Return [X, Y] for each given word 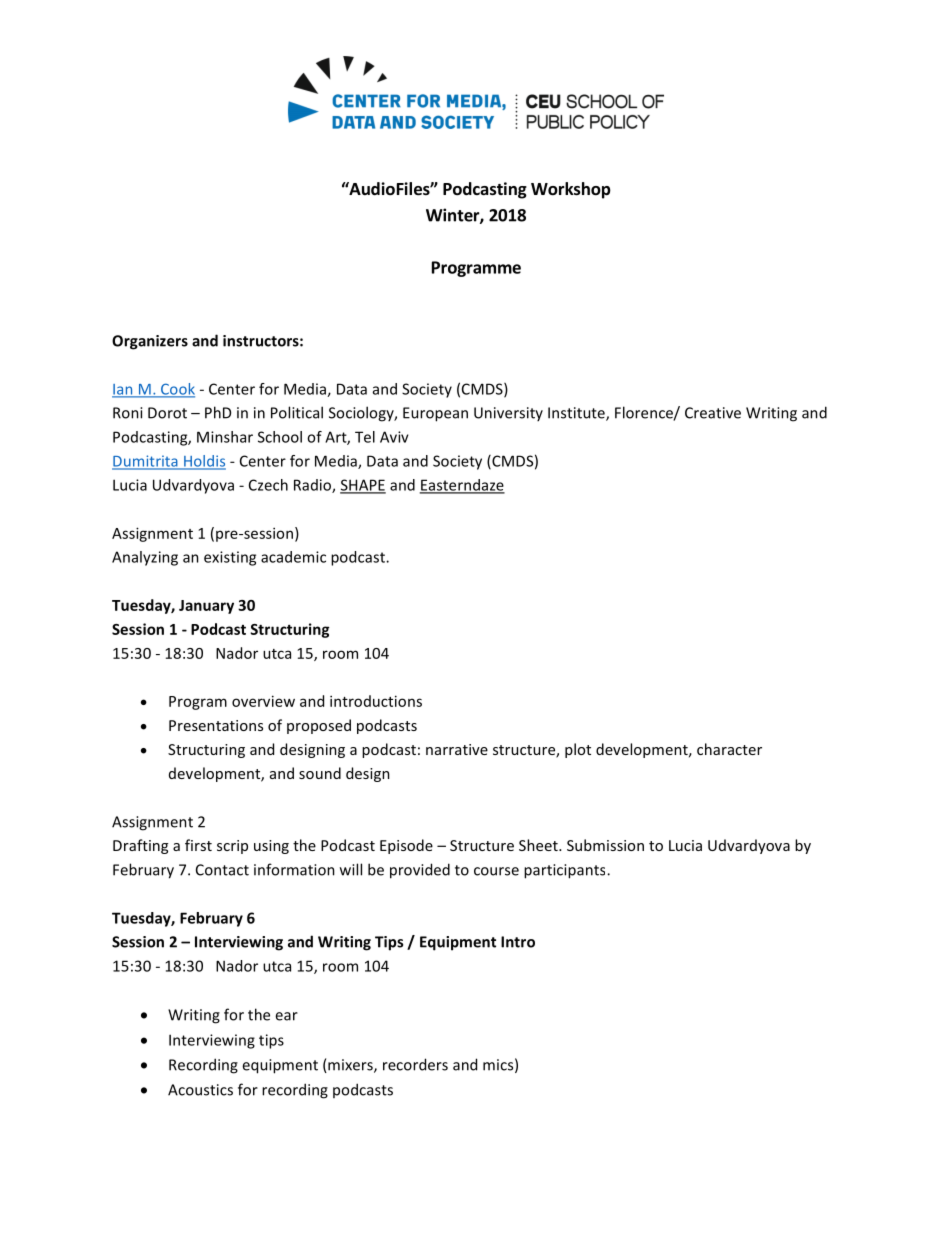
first [198, 845]
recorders [415, 1064]
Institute [577, 414]
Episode [406, 846]
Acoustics [200, 1090]
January [206, 607]
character [729, 749]
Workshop [571, 190]
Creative [713, 413]
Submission [605, 845]
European [435, 414]
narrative [457, 749]
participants [566, 871]
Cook [177, 390]
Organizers [150, 342]
